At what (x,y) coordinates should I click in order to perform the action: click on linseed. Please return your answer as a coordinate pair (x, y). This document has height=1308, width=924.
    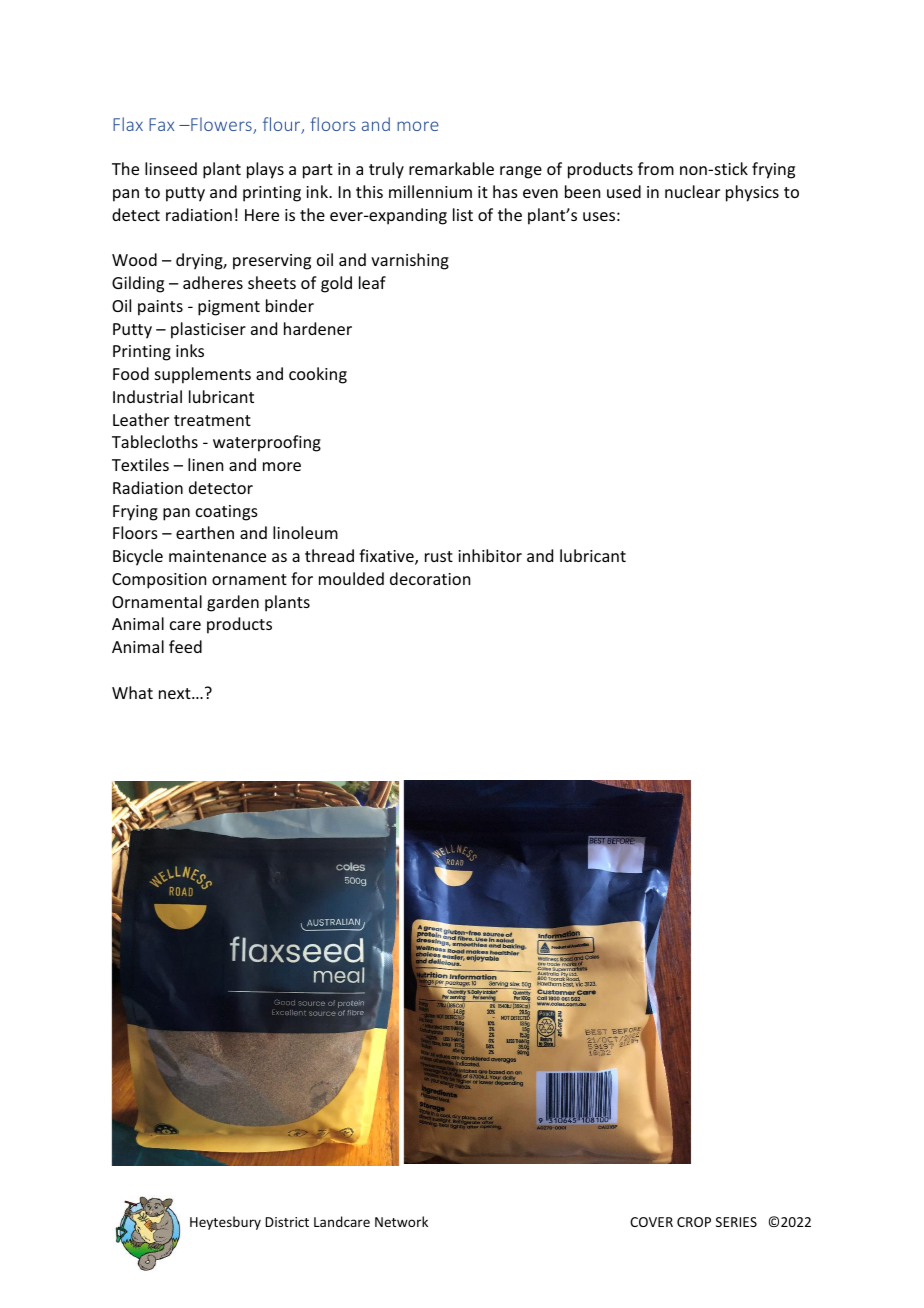
    Looking at the image, I should click on (171, 168).
